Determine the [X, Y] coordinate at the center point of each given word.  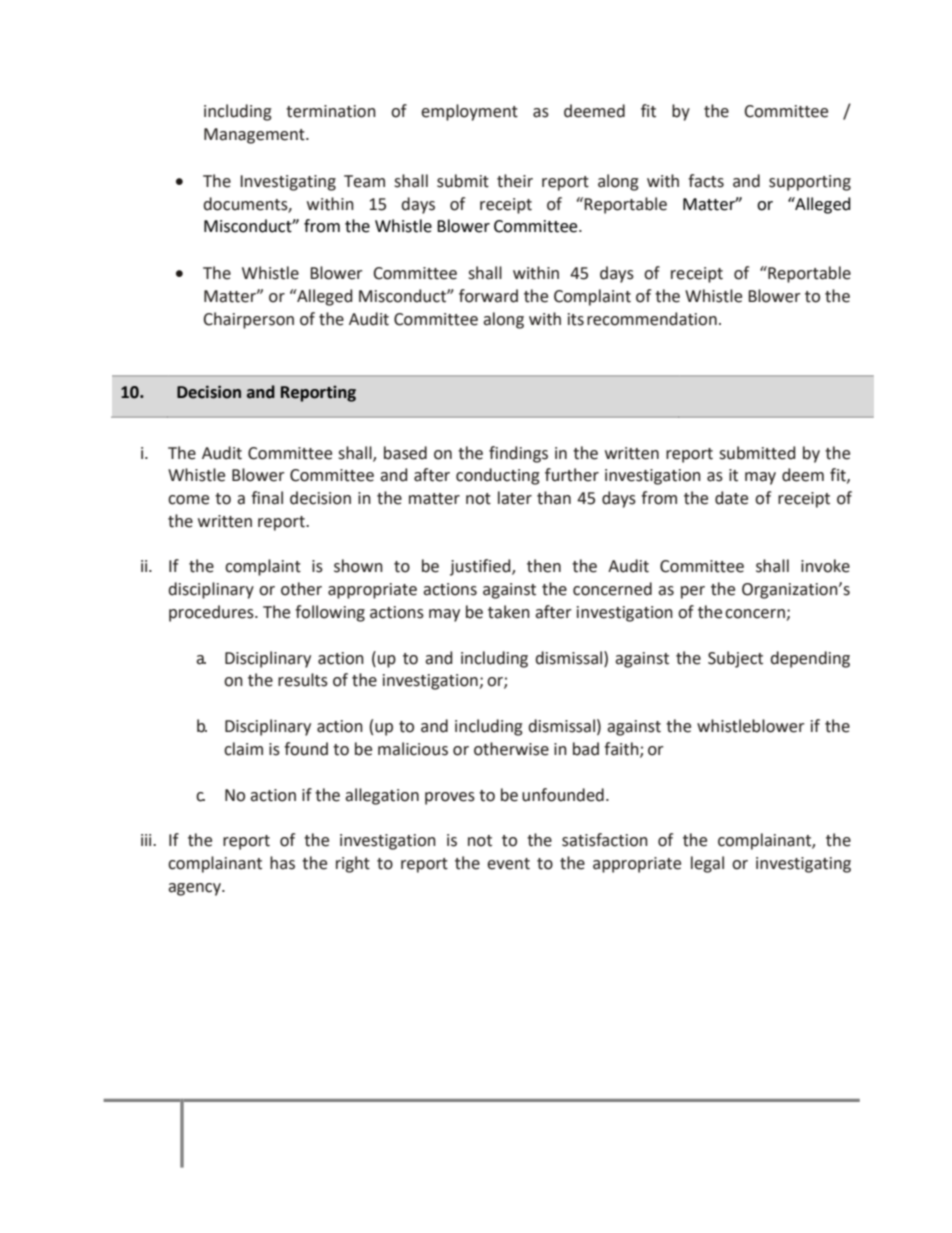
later [515, 498]
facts [706, 181]
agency [195, 889]
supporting [810, 183]
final [267, 498]
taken [509, 612]
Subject [735, 659]
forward [488, 296]
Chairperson [248, 320]
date [731, 498]
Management [255, 136]
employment [469, 112]
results [303, 680]
